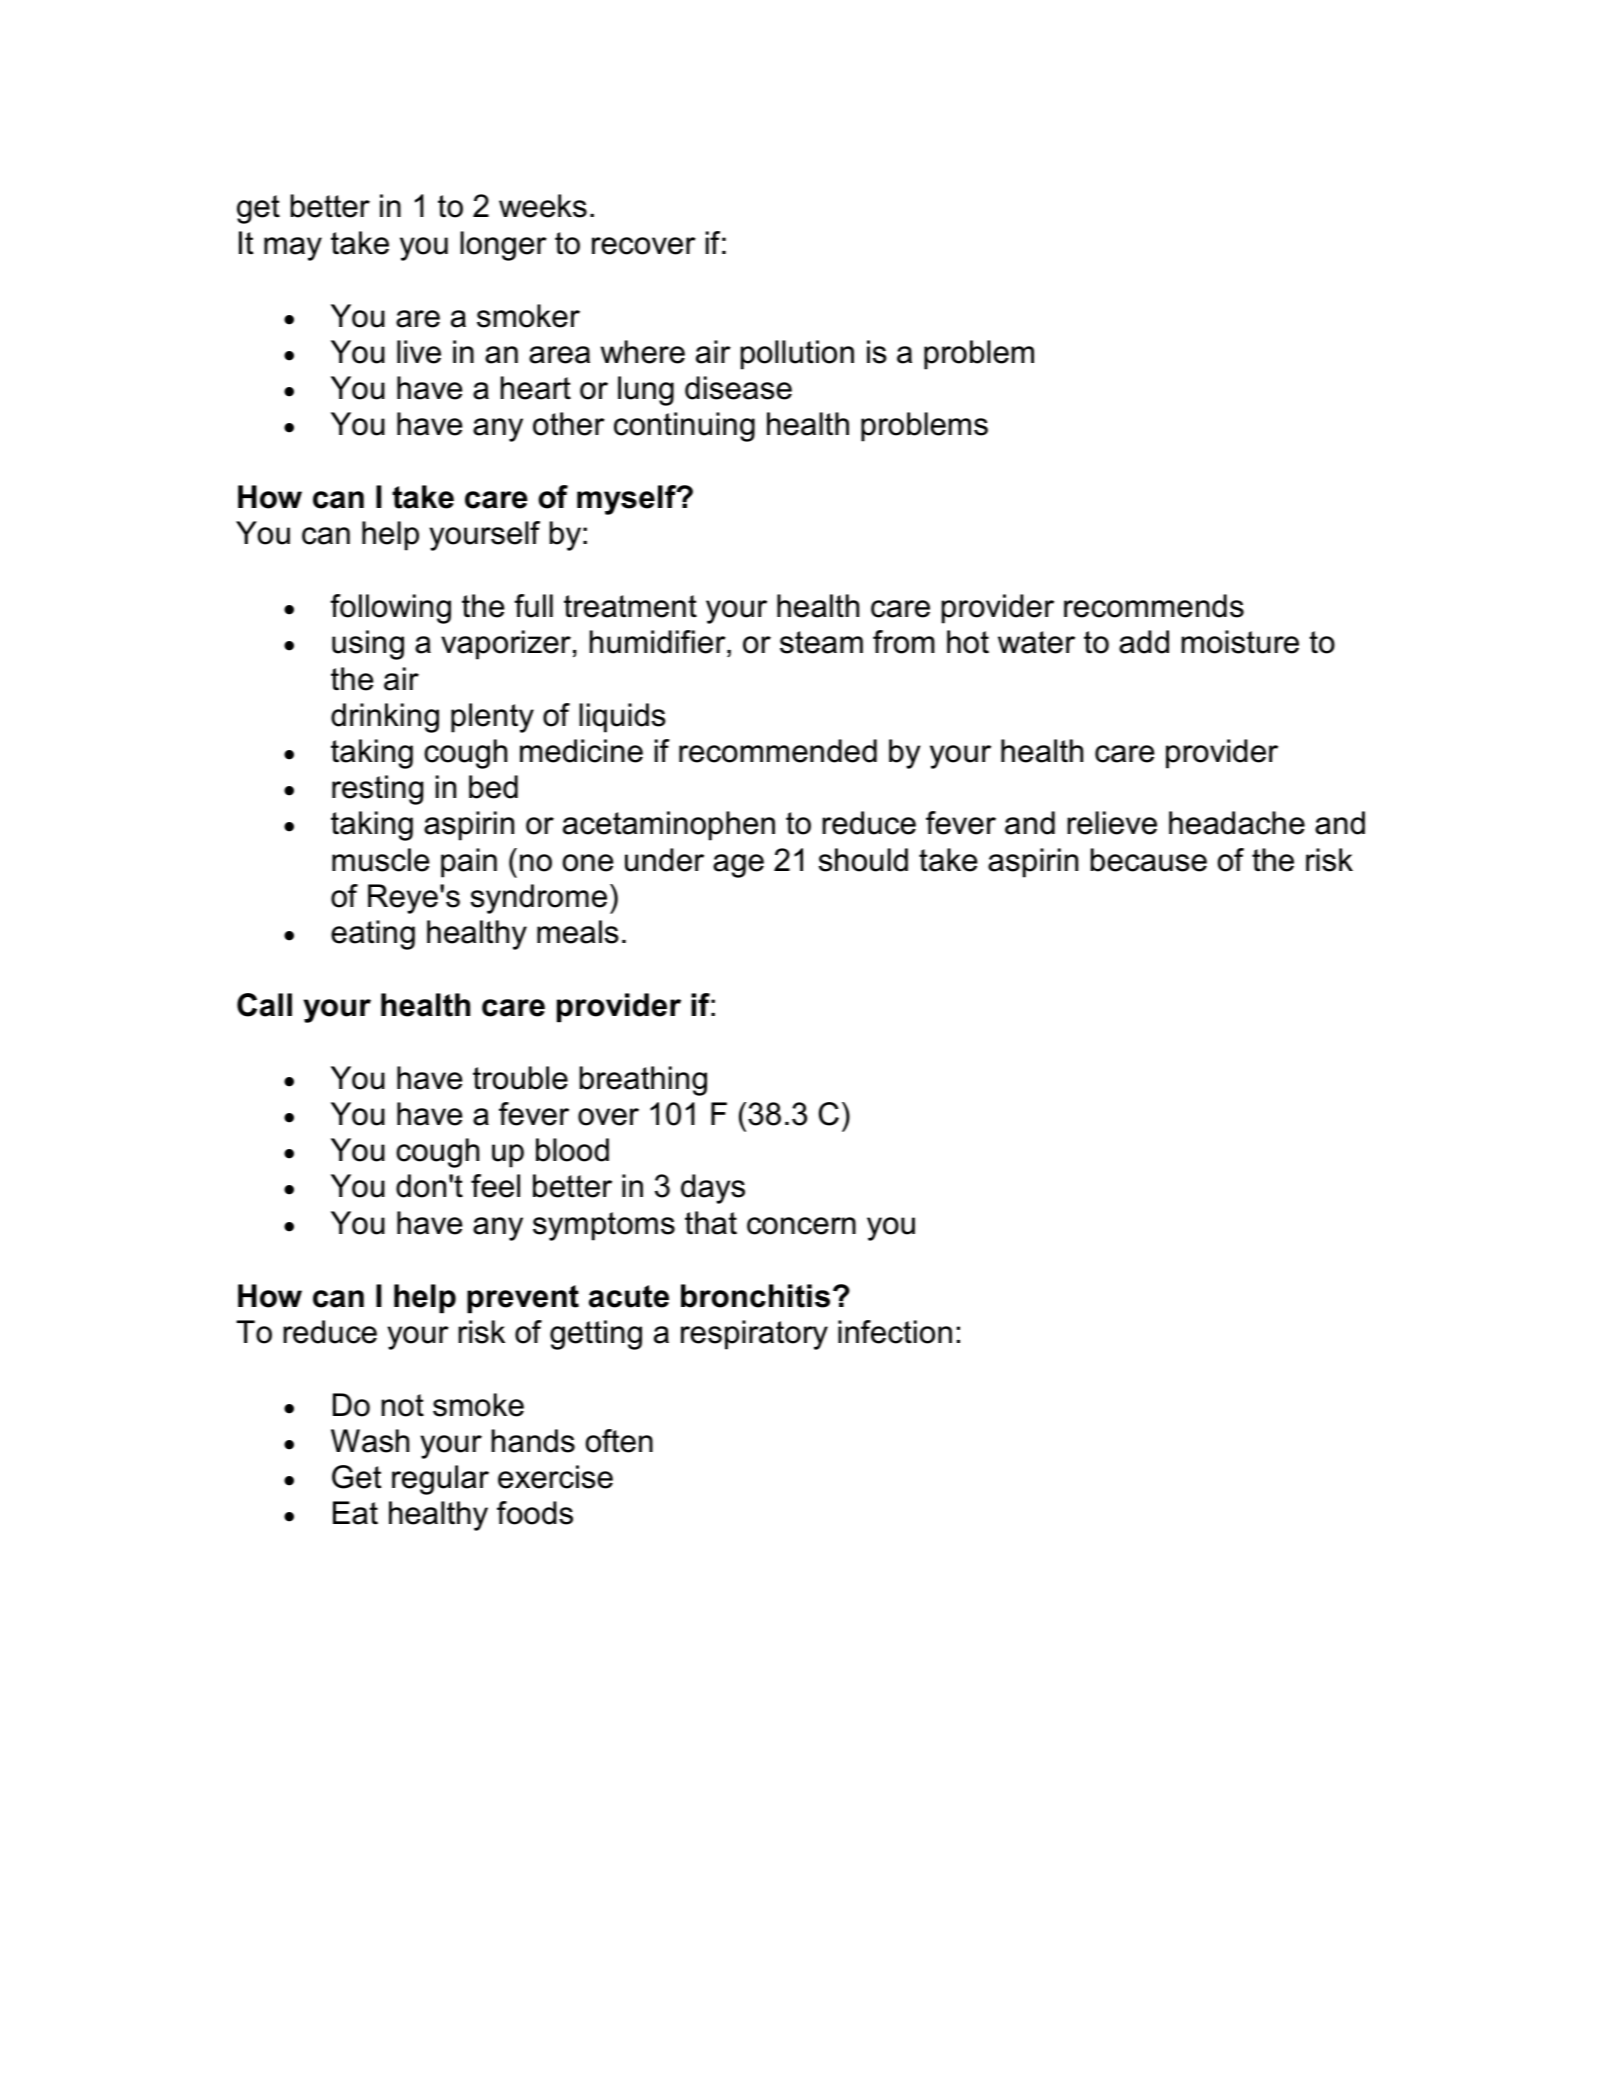  What do you see at coordinates (738, 388) in the page?
I see `disease` at bounding box center [738, 388].
